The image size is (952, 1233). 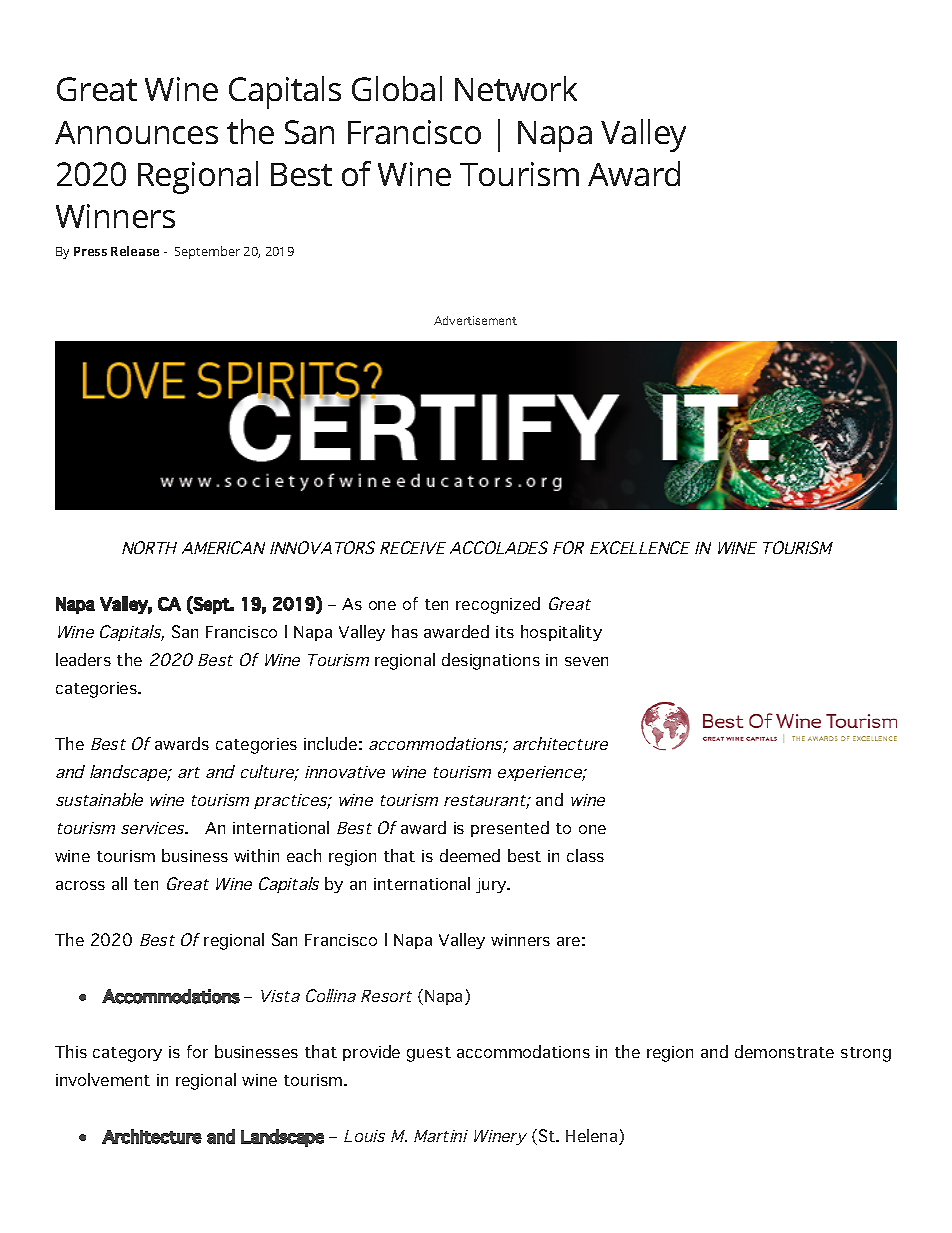 I want to click on involvement, so click(x=103, y=1079).
